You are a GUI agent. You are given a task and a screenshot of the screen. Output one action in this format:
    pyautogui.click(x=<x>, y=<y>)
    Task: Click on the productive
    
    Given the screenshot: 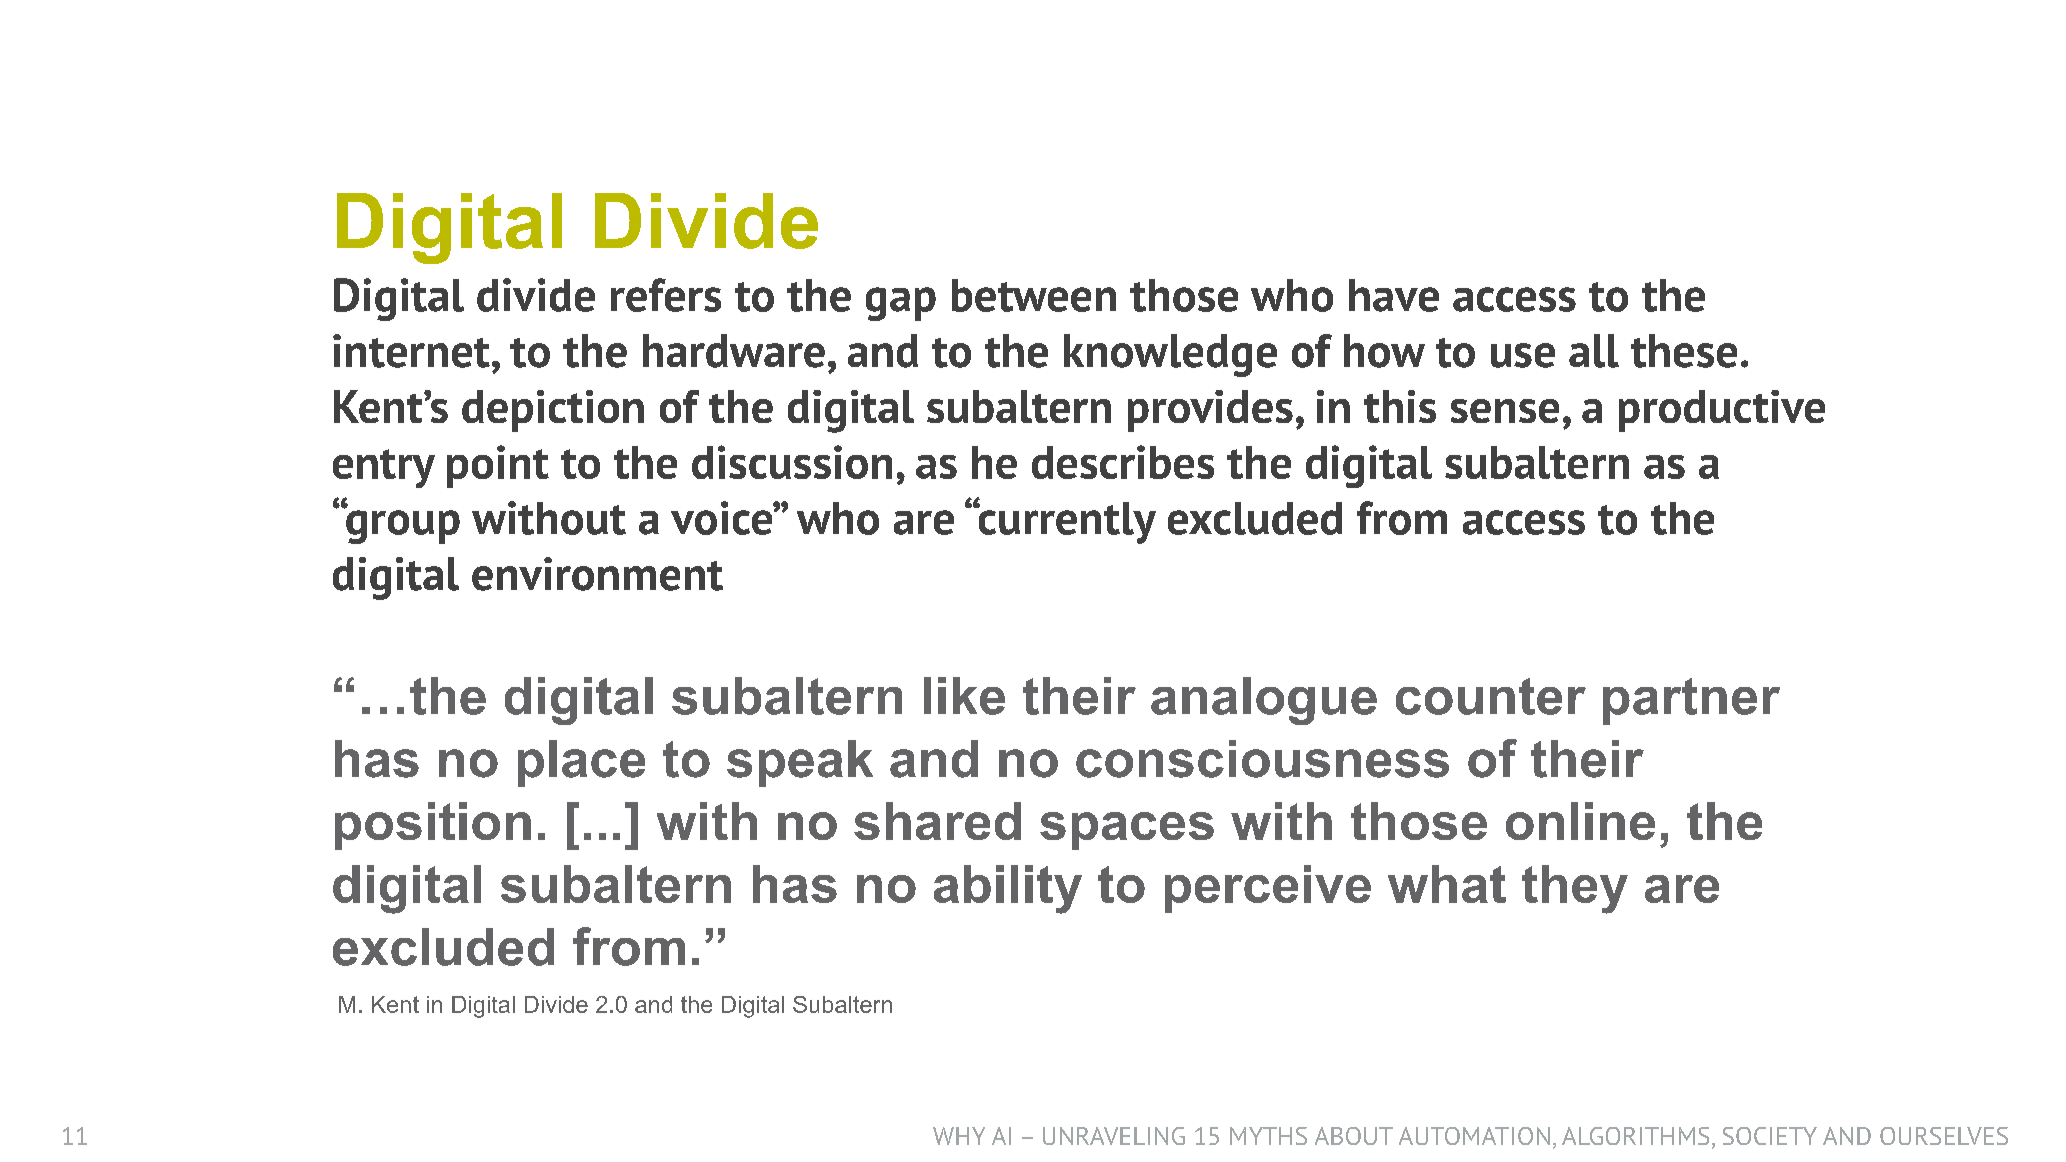 What is the action you would take?
    pyautogui.click(x=1722, y=411)
